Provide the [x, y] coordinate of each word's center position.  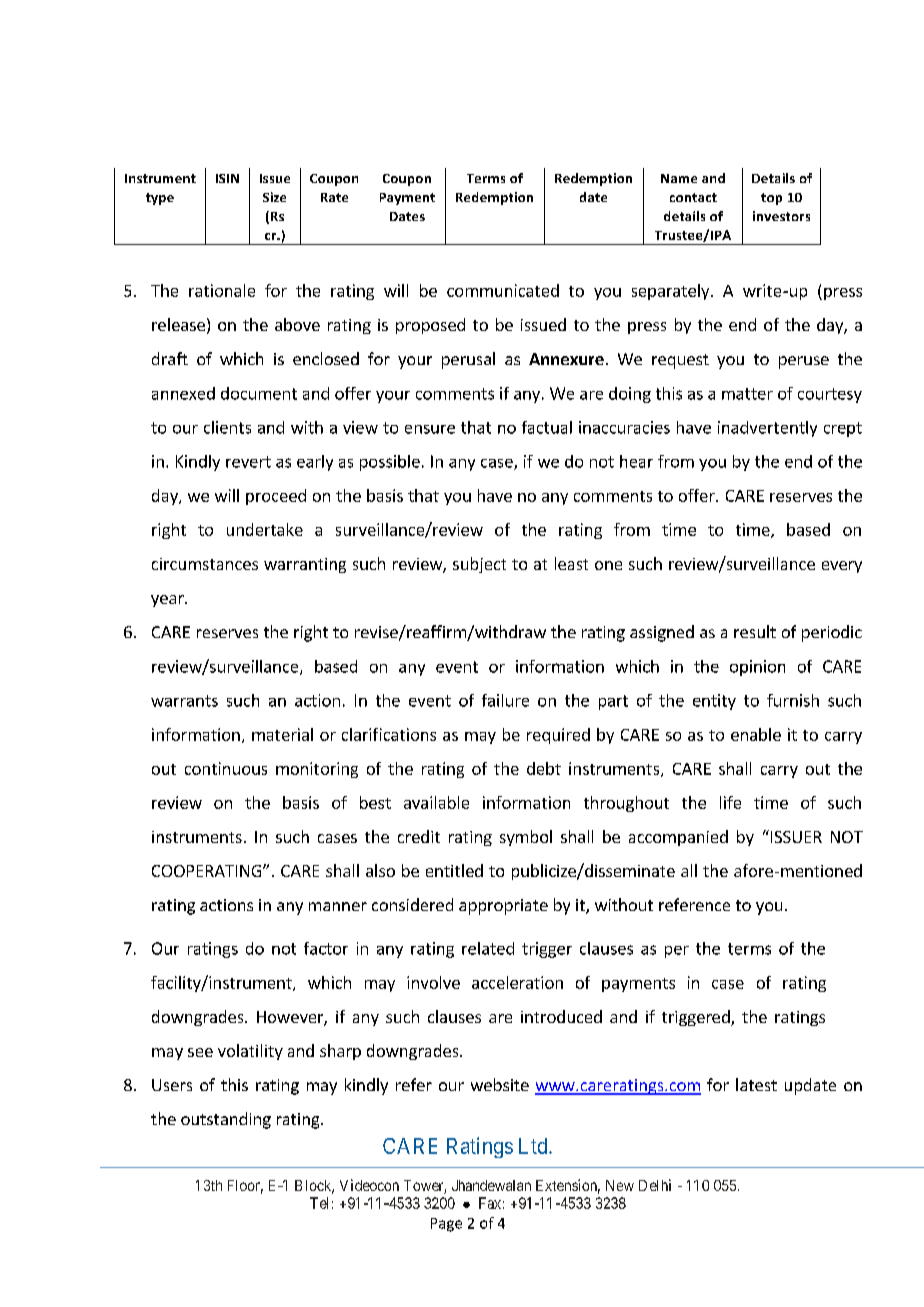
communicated [503, 290]
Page [446, 1225]
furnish [793, 700]
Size [274, 197]
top [771, 199]
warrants [184, 701]
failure [505, 700]
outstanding [226, 1120]
